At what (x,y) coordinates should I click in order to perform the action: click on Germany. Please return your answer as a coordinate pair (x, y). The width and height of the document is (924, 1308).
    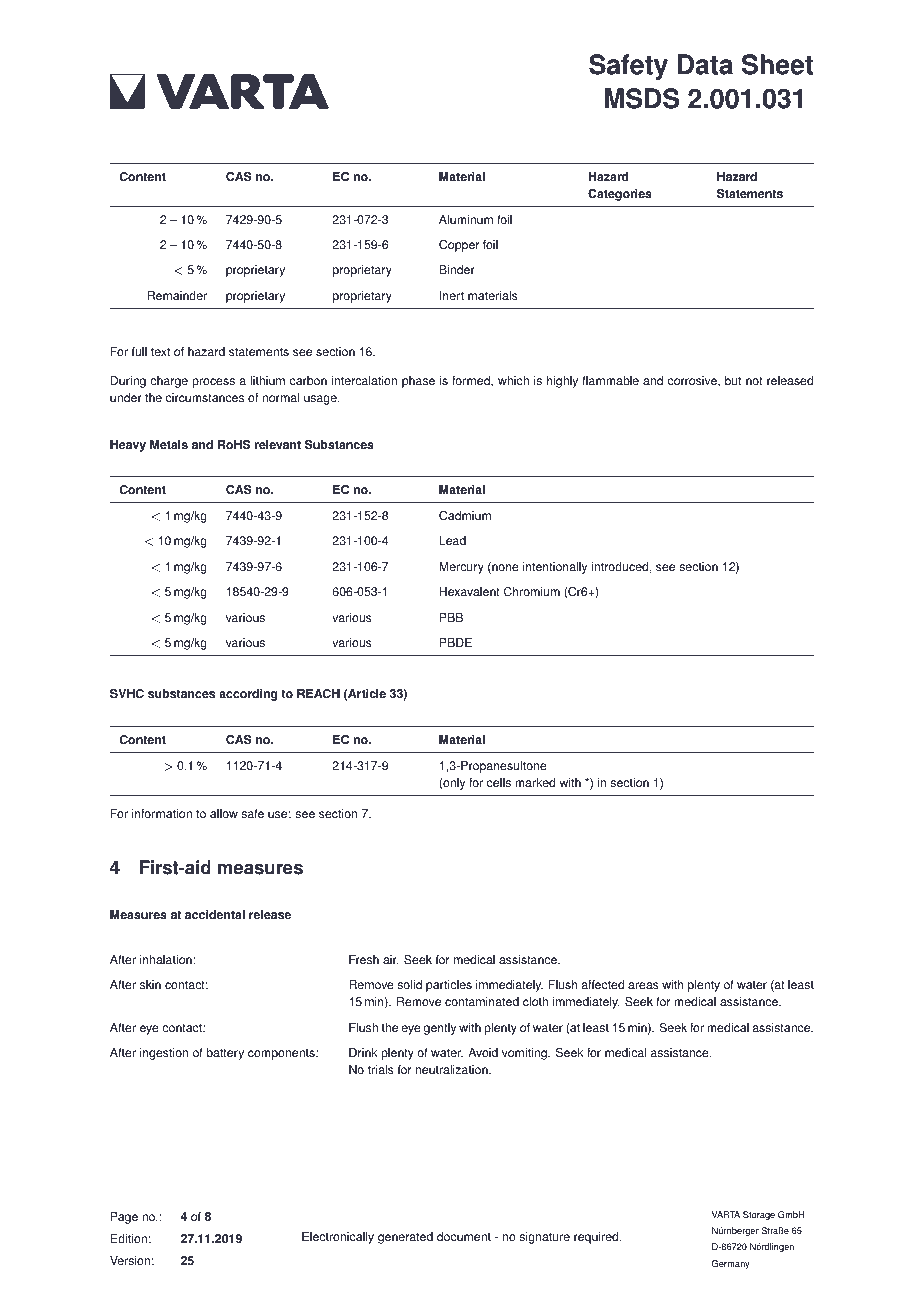
    Looking at the image, I should click on (731, 1264).
